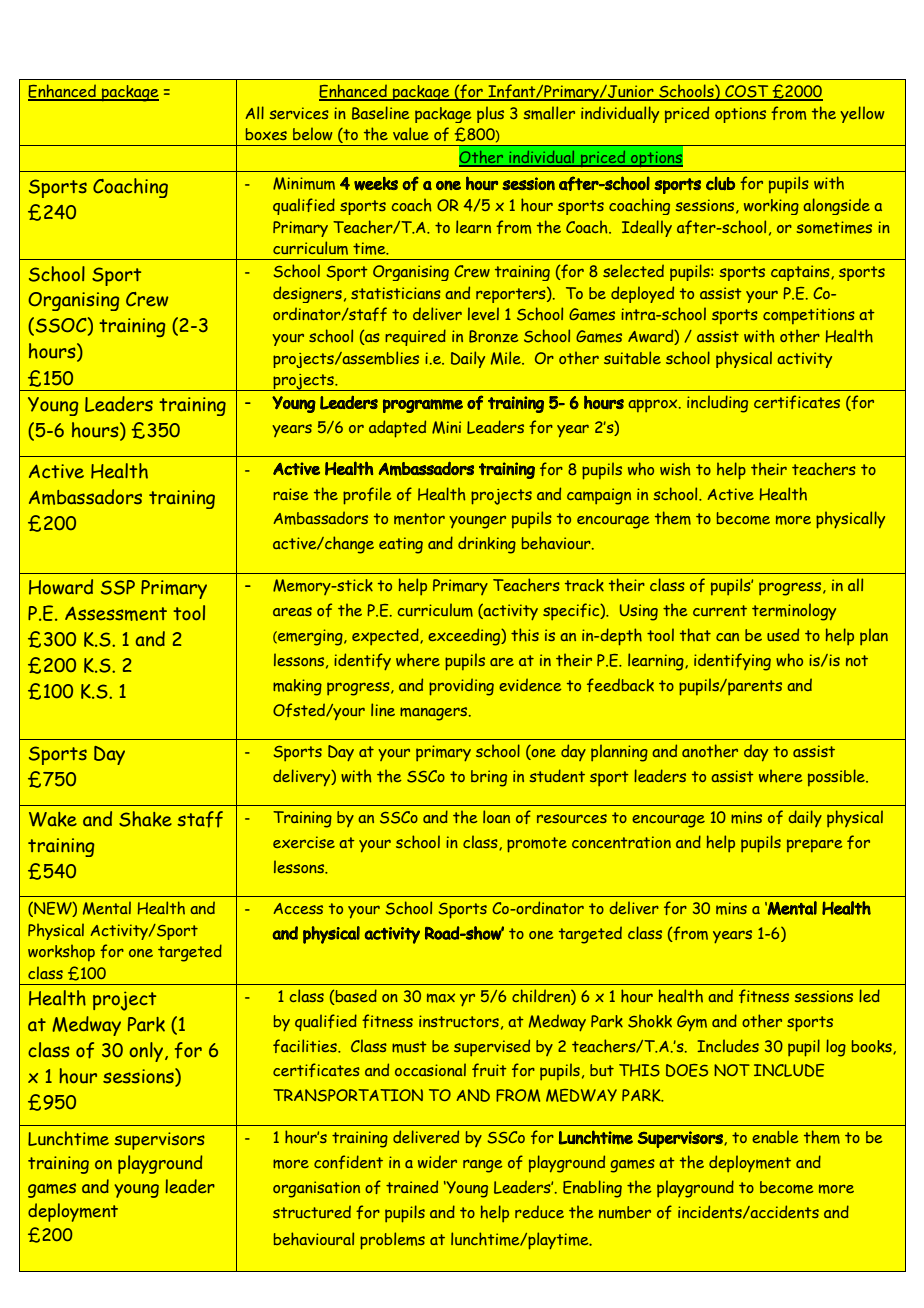 This screenshot has width=924, height=1308. What do you see at coordinates (775, 1136) in the screenshot?
I see `enable` at bounding box center [775, 1136].
